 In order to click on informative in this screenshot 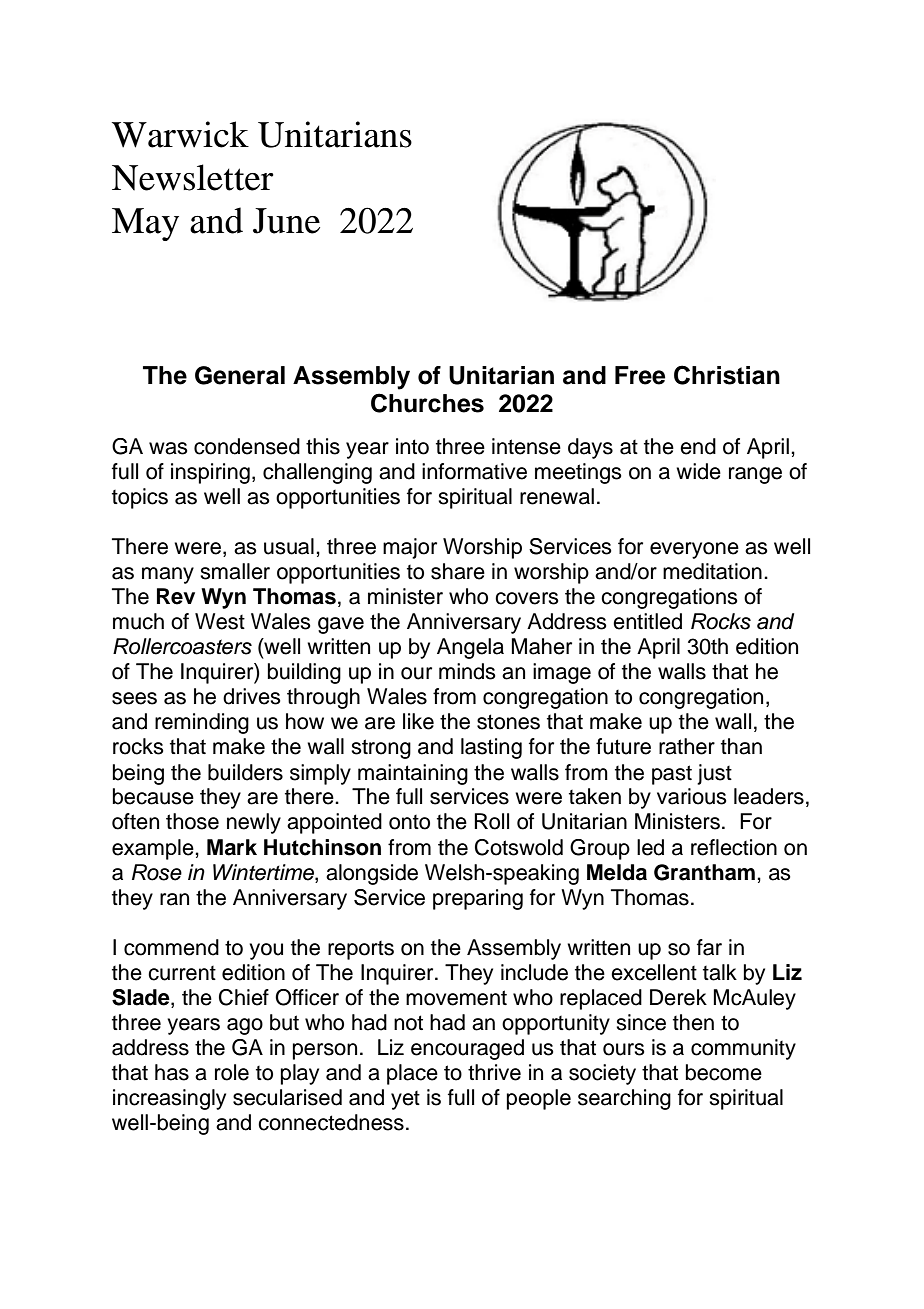, I will do `click(474, 471)`.
